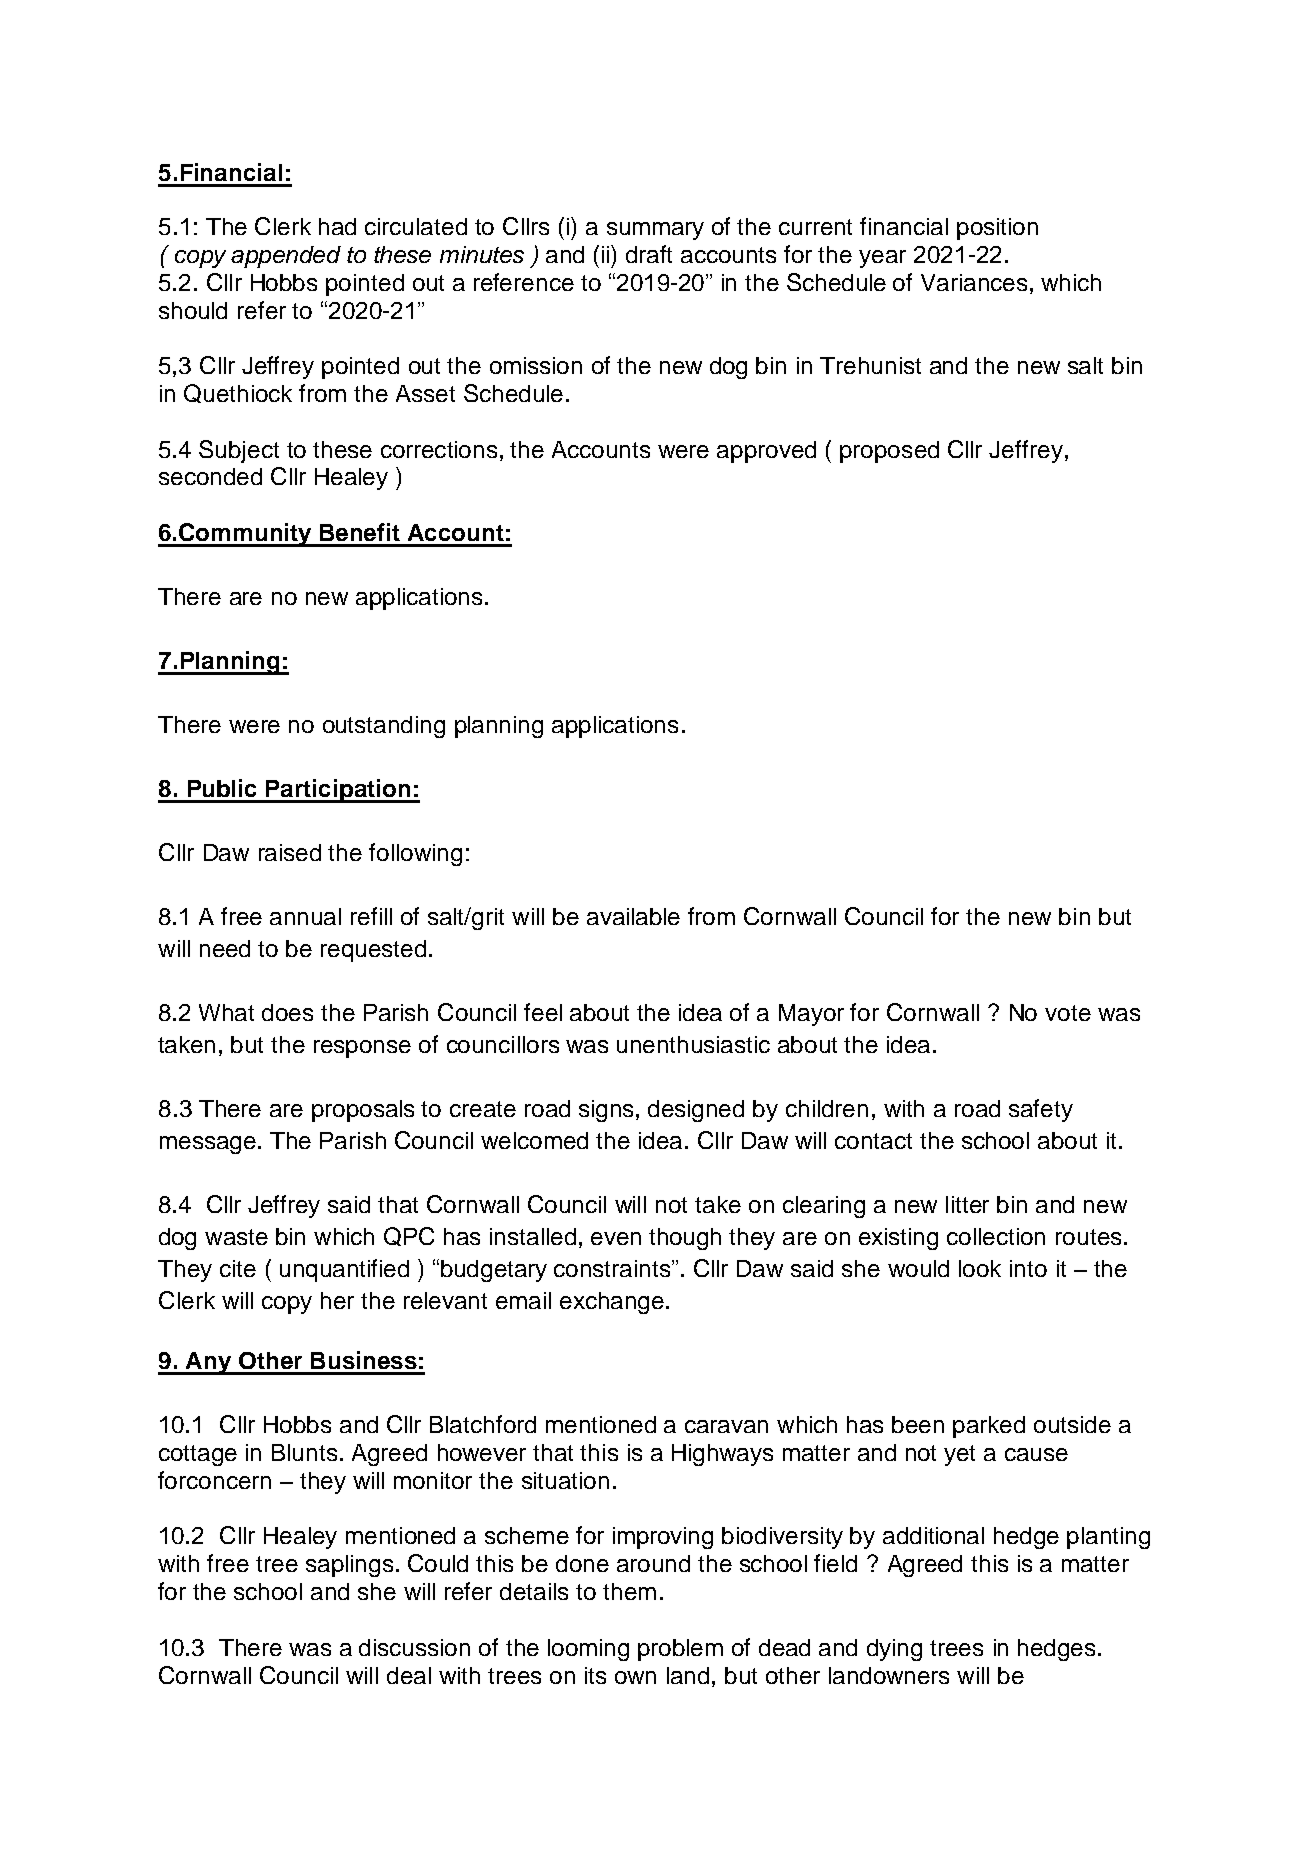 The image size is (1310, 1852). What do you see at coordinates (349, 1566) in the screenshot?
I see `saplings` at bounding box center [349, 1566].
